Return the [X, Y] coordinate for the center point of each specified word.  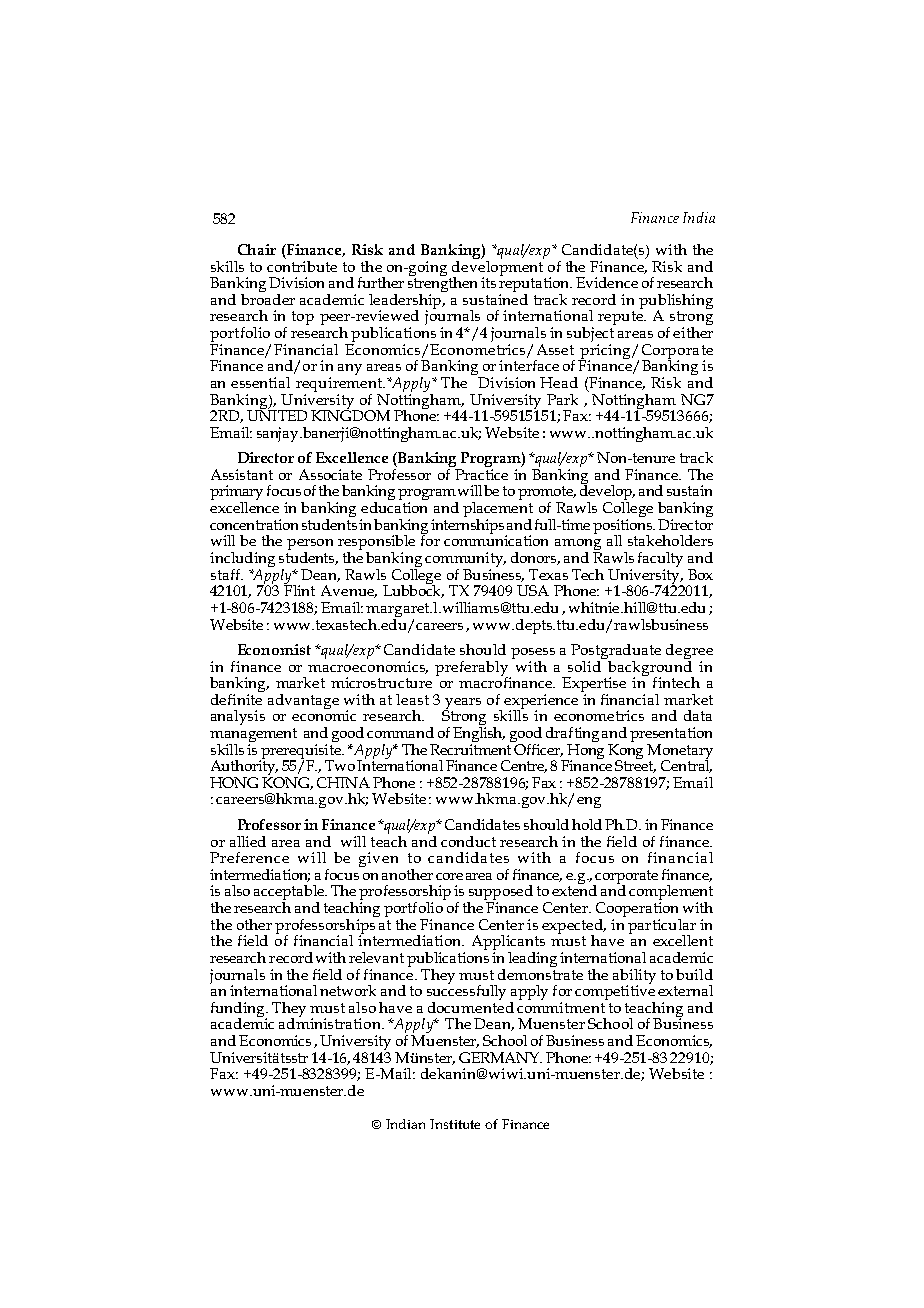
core [449, 876]
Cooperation [638, 909]
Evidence [607, 282]
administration [331, 1022]
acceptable [290, 894]
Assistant [242, 474]
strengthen [442, 284]
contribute [302, 265]
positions [624, 527]
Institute [455, 1124]
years [462, 705]
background [650, 668]
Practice [481, 474]
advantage [303, 701]
